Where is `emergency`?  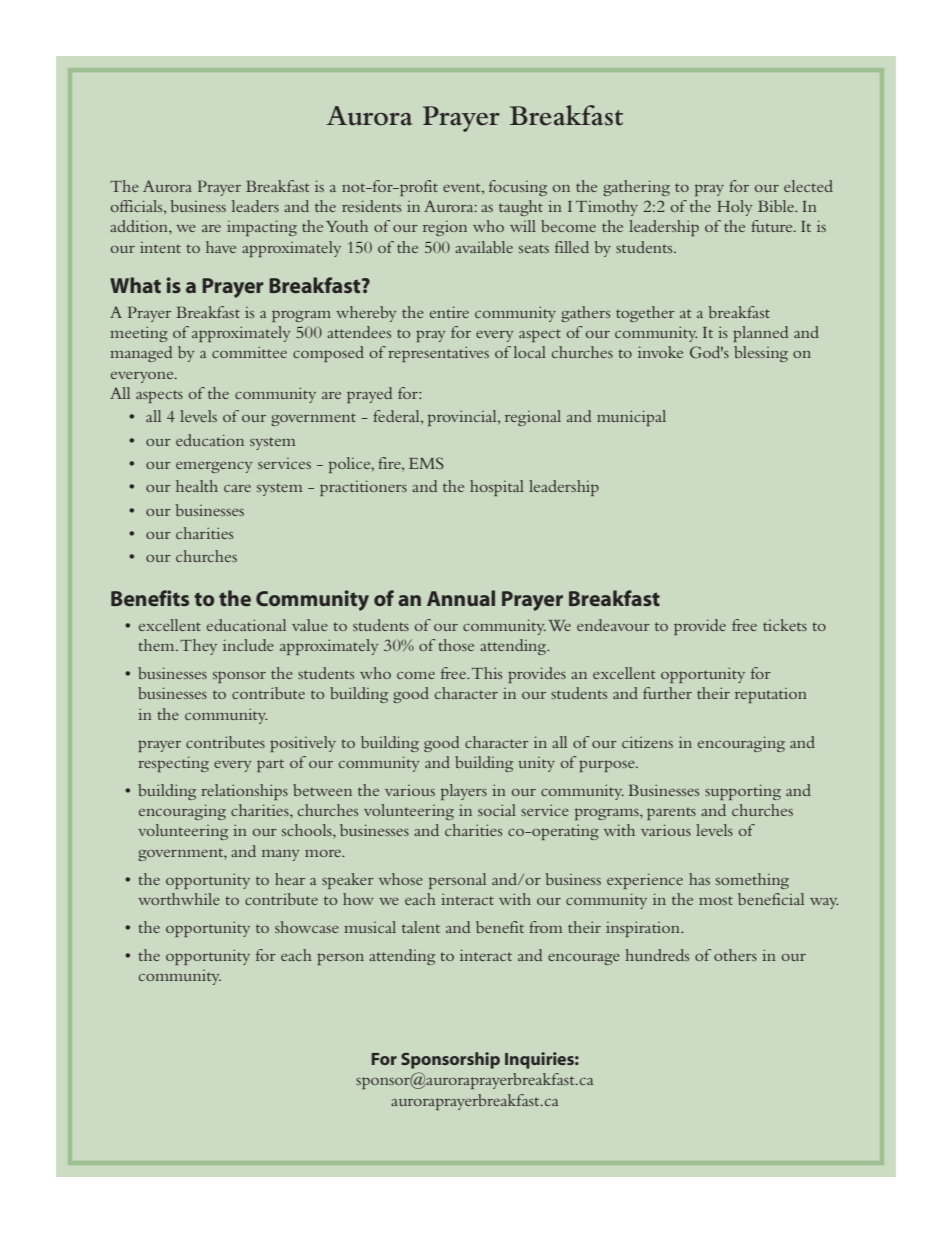
emergency is located at coordinates (214, 467).
